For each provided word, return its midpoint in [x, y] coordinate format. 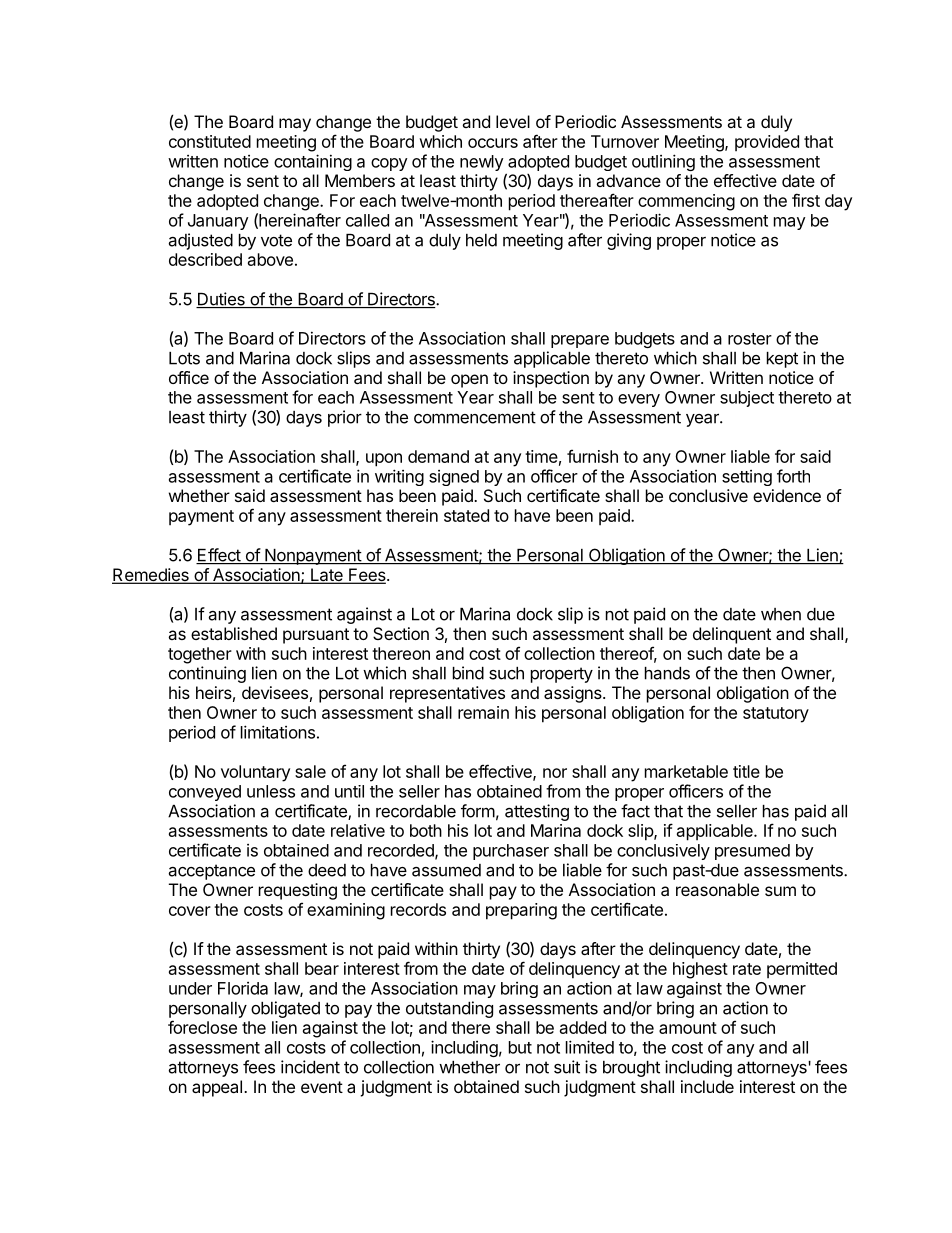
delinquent [732, 635]
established [234, 633]
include [707, 1086]
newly [482, 163]
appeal [217, 1088]
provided [767, 143]
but [520, 1047]
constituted [210, 141]
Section [401, 633]
